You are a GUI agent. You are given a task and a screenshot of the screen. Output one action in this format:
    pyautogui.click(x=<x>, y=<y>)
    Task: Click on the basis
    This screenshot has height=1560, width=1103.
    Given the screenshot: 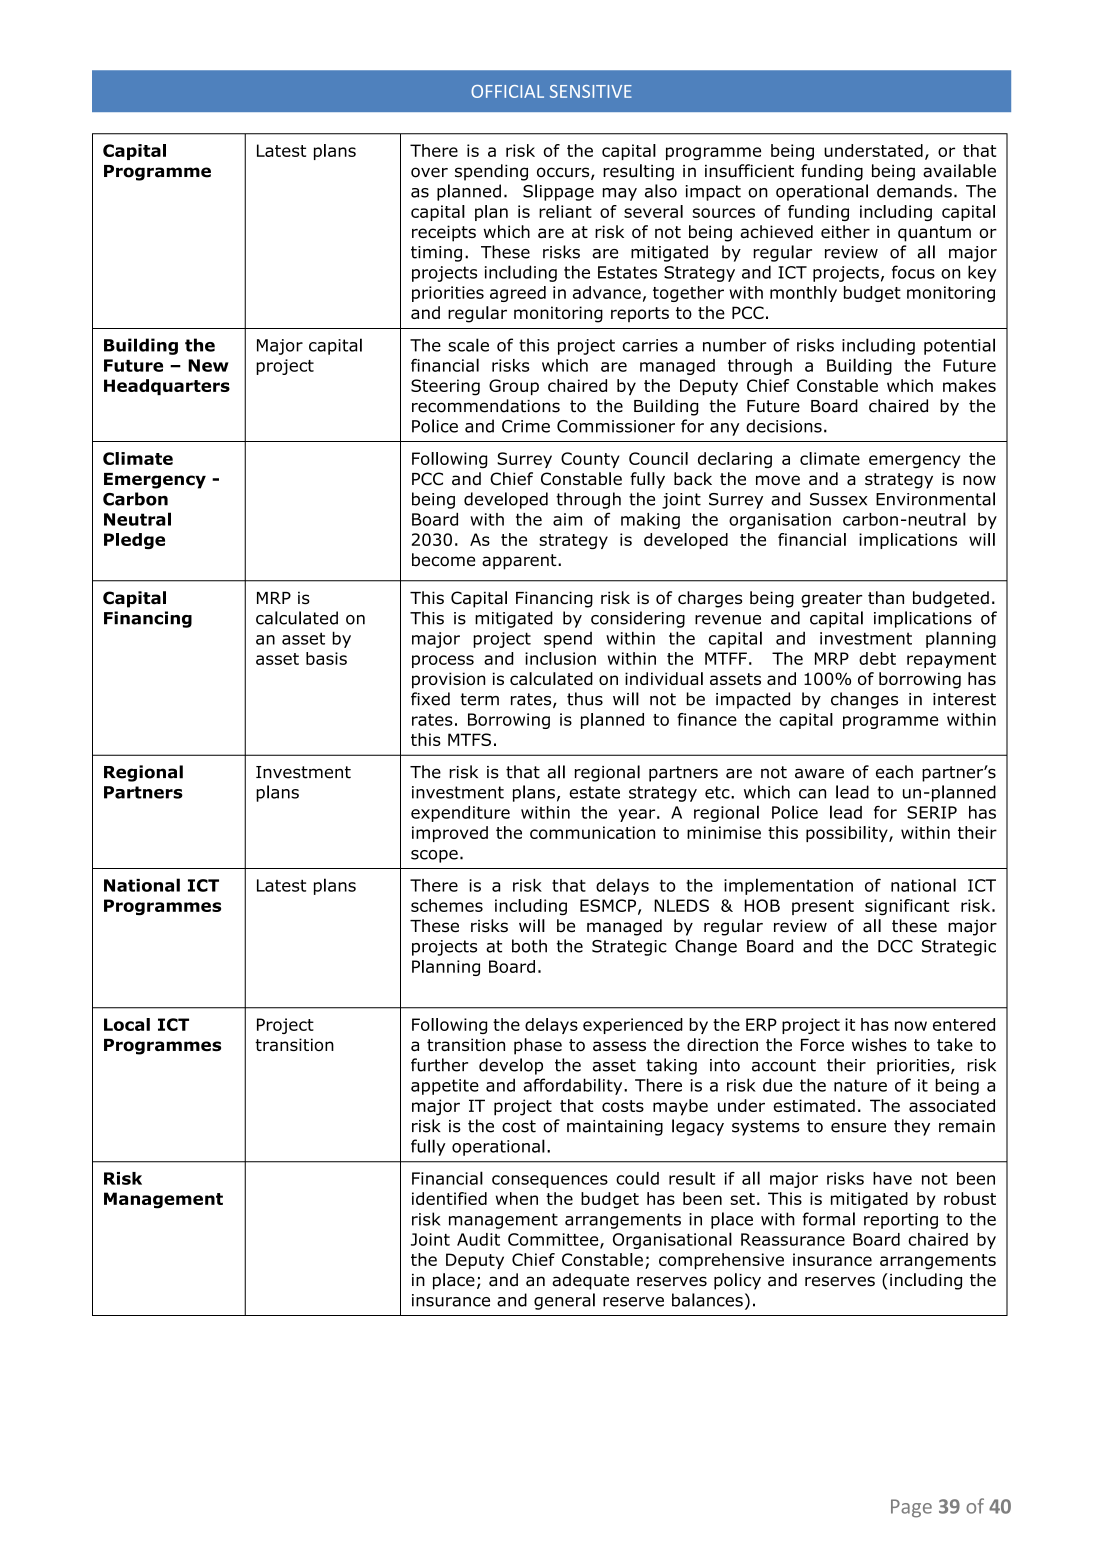 What is the action you would take?
    pyautogui.click(x=326, y=658)
